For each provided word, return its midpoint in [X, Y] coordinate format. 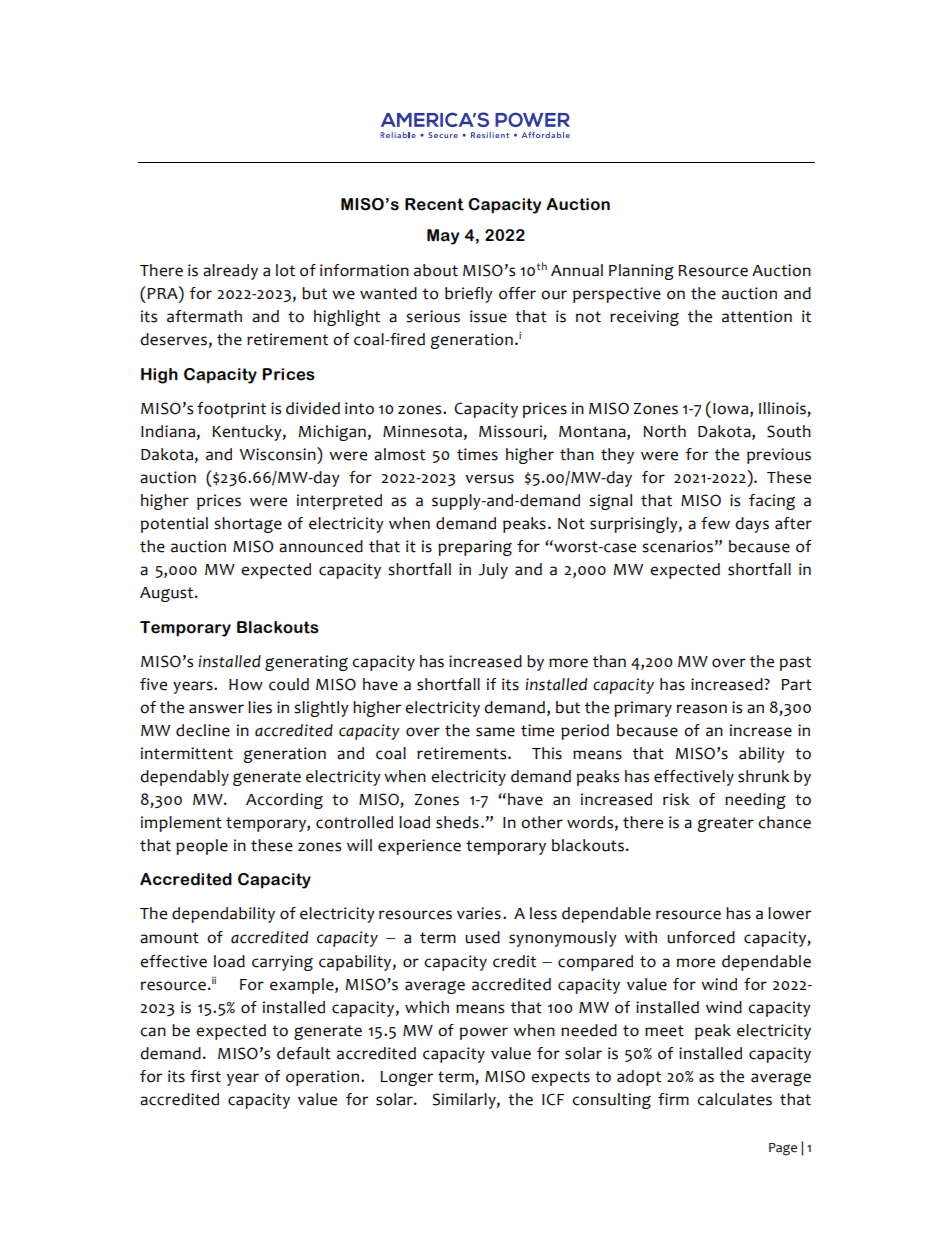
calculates [734, 1099]
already [230, 272]
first [205, 1076]
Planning [641, 272]
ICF [553, 1099]
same [495, 732]
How [246, 685]
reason [702, 709]
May [443, 237]
